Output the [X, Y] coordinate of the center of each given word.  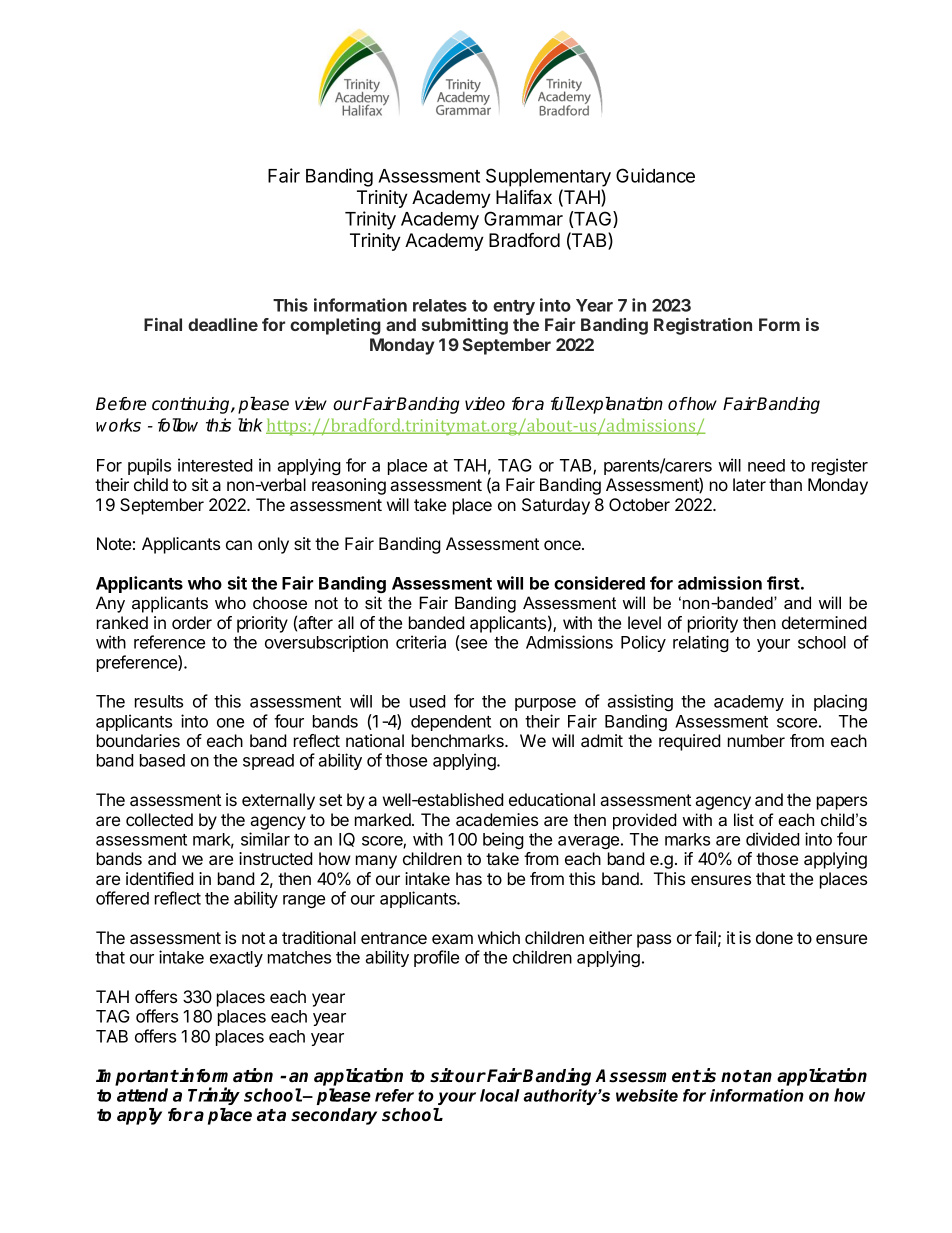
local [500, 1095]
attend [142, 1095]
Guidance [655, 175]
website [647, 1095]
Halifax [524, 197]
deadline [223, 324]
